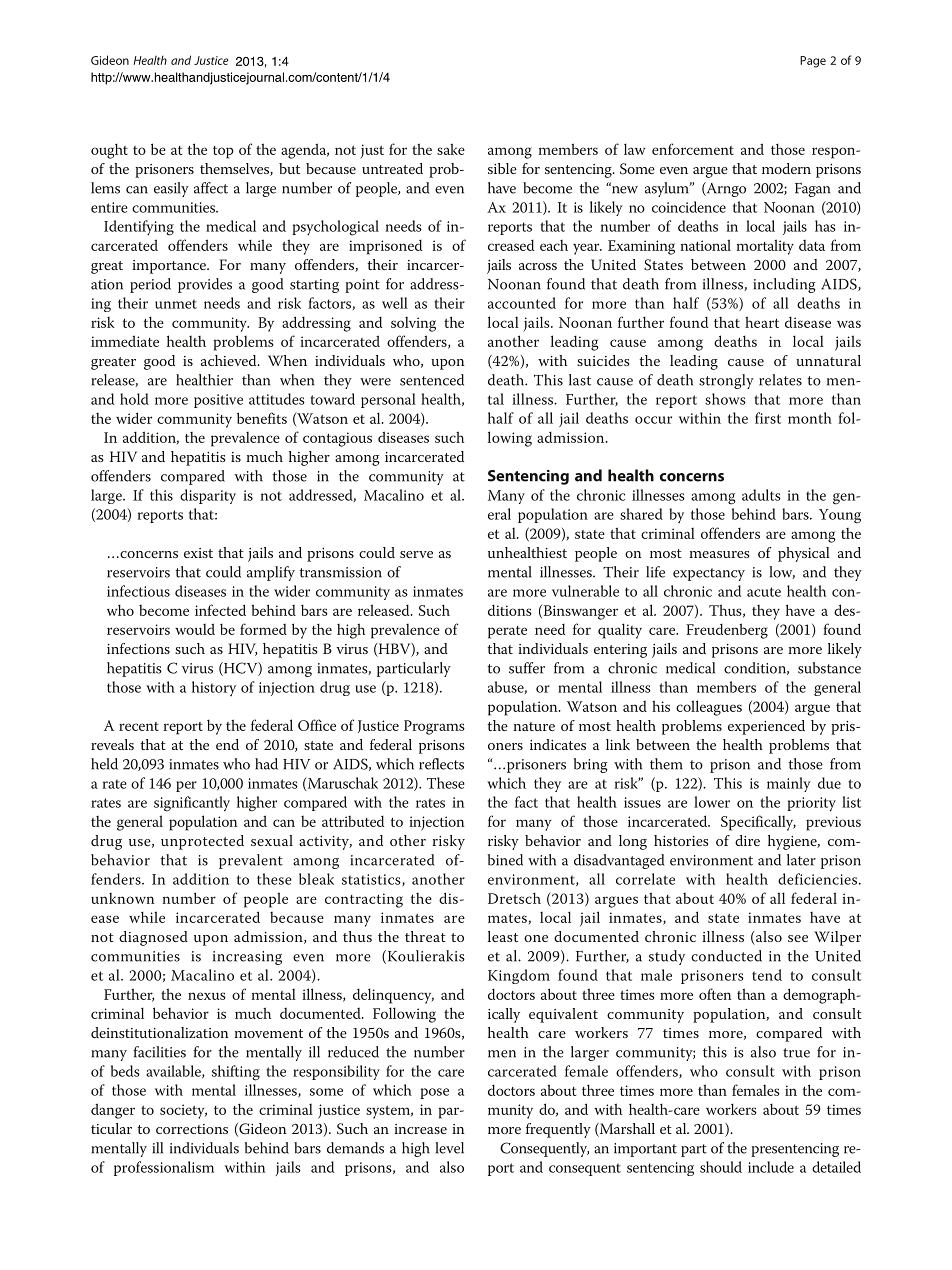 Image resolution: width=952 pixels, height=1270 pixels. I want to click on adults, so click(761, 495).
